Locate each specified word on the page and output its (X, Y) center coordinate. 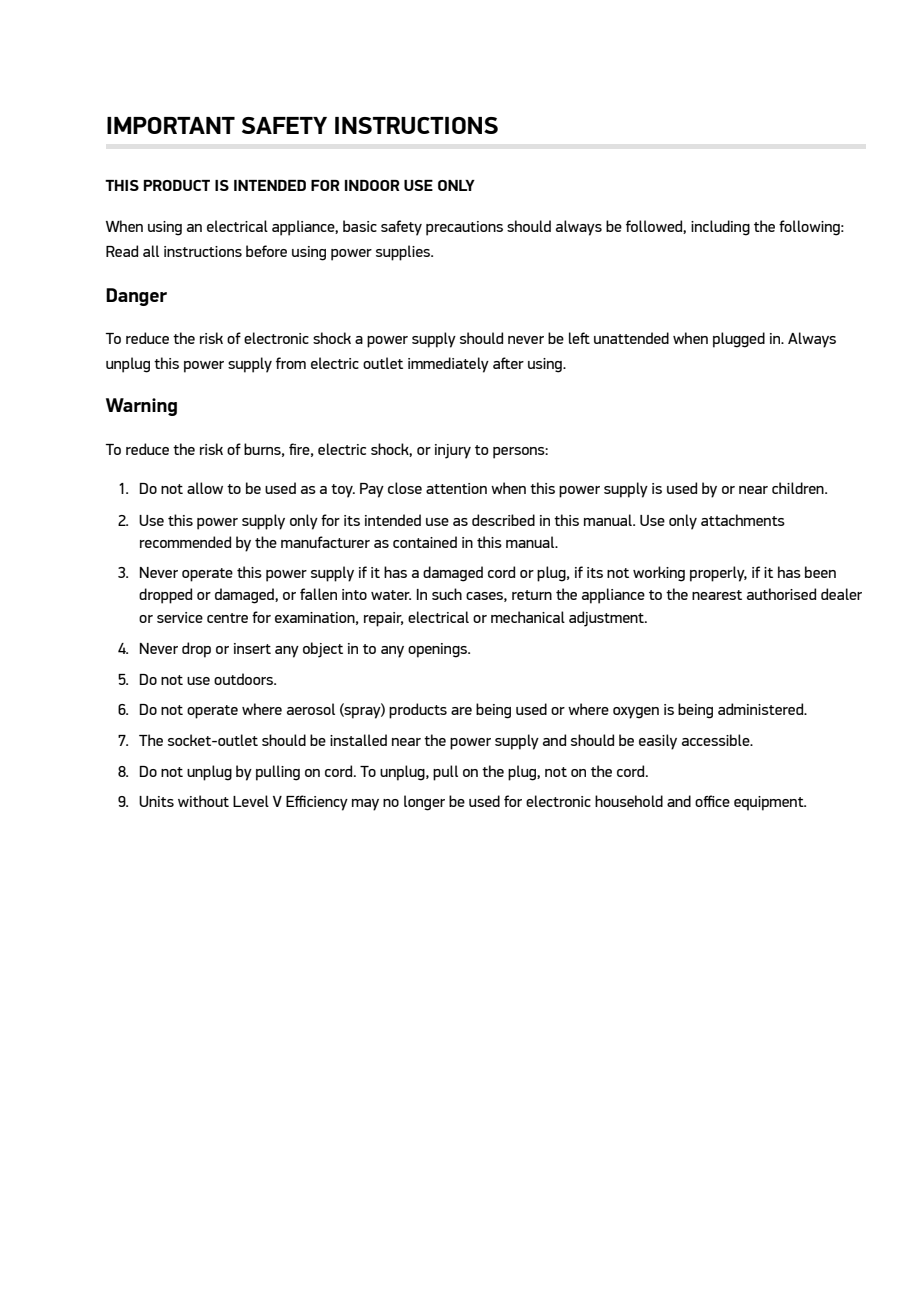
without (203, 801)
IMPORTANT (171, 125)
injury (453, 451)
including (720, 228)
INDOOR (372, 185)
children (799, 488)
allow (205, 488)
